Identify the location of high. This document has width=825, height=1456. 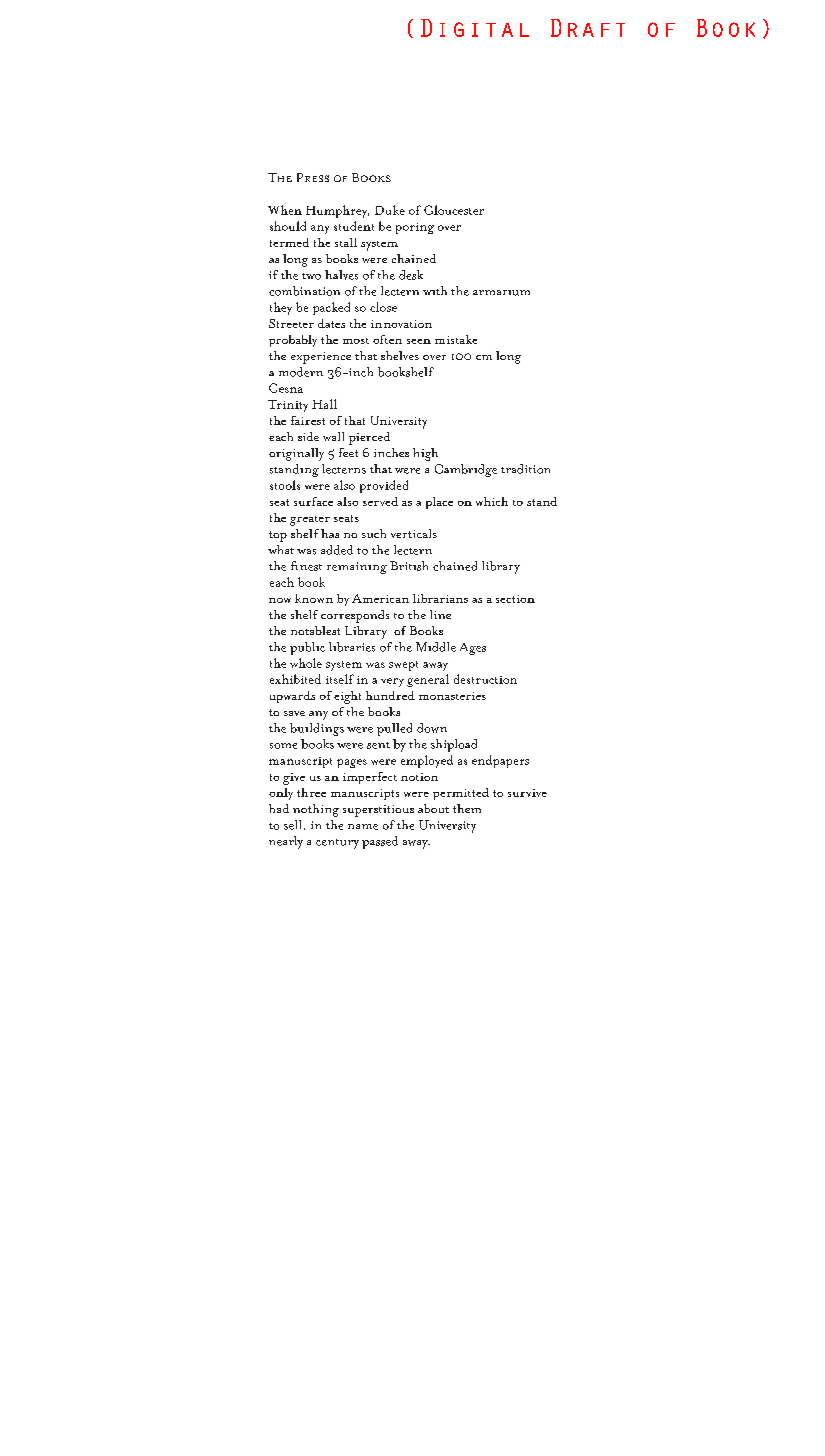
(425, 454).
